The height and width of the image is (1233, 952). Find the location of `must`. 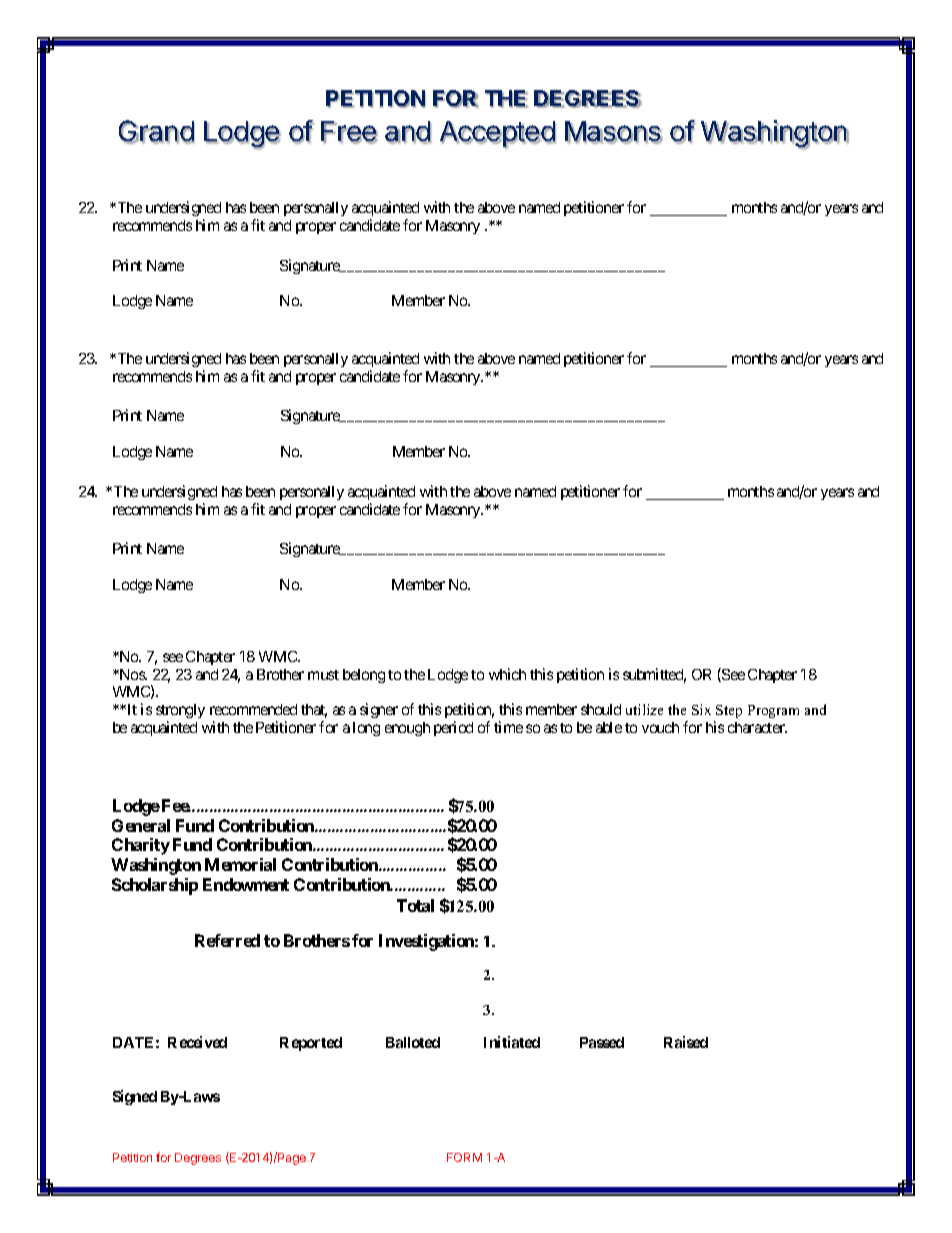

must is located at coordinates (323, 675).
